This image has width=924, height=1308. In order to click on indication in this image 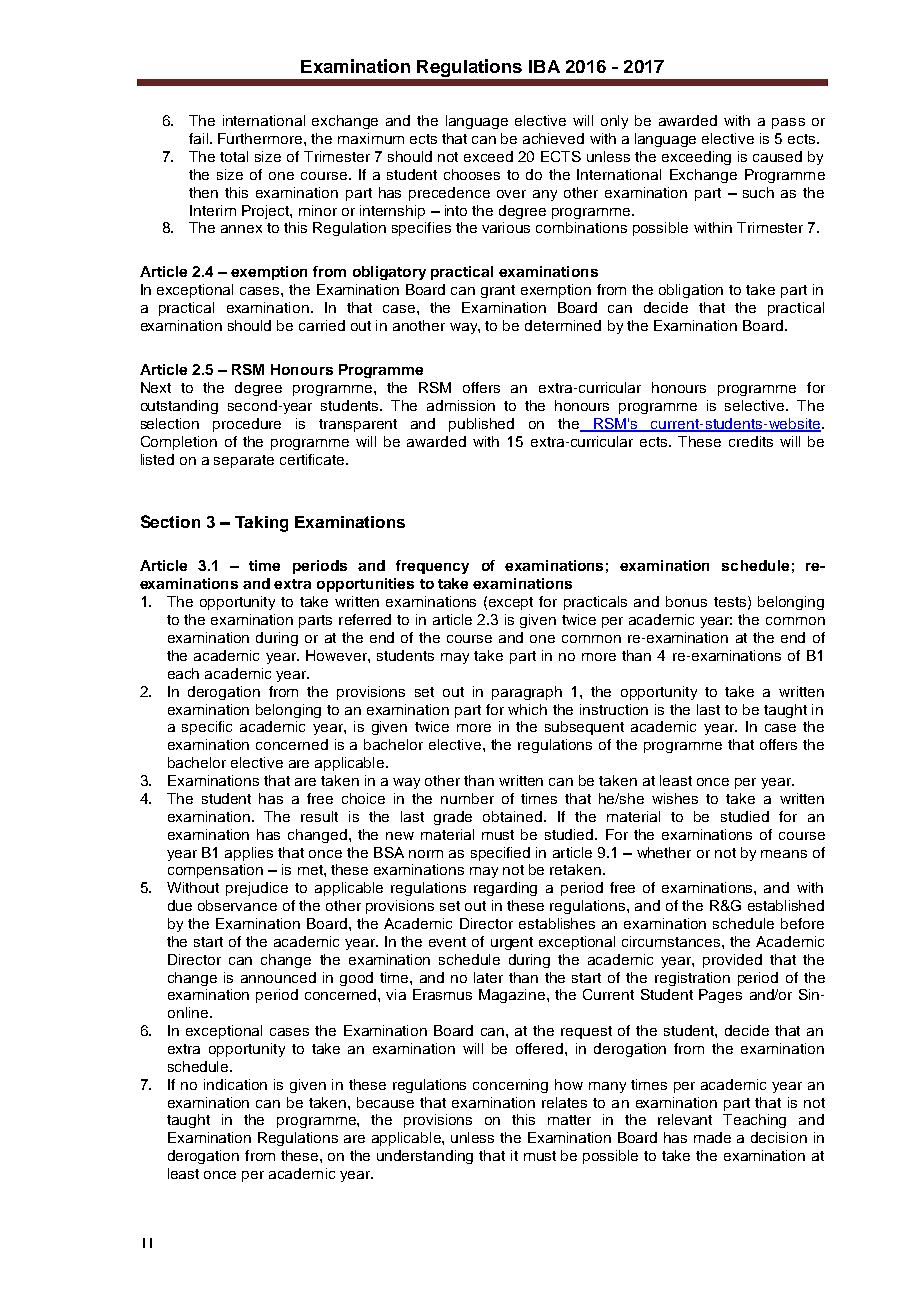, I will do `click(235, 1084)`.
